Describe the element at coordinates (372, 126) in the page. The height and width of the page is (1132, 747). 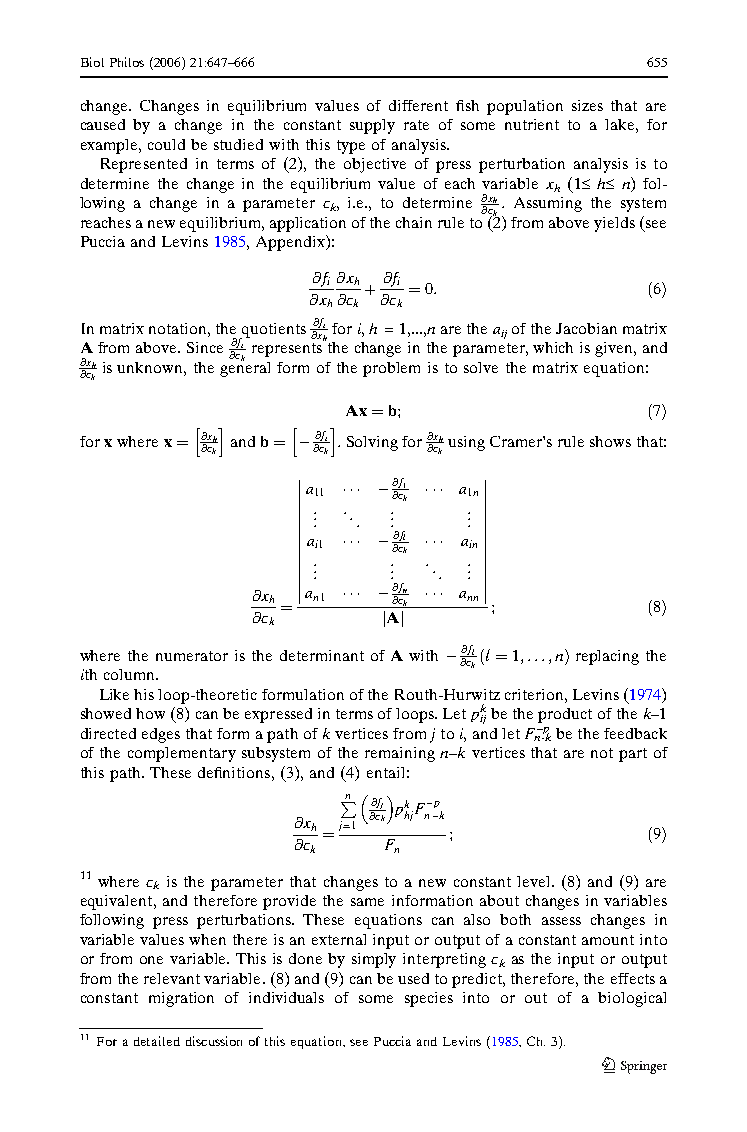
I see `supply` at that location.
